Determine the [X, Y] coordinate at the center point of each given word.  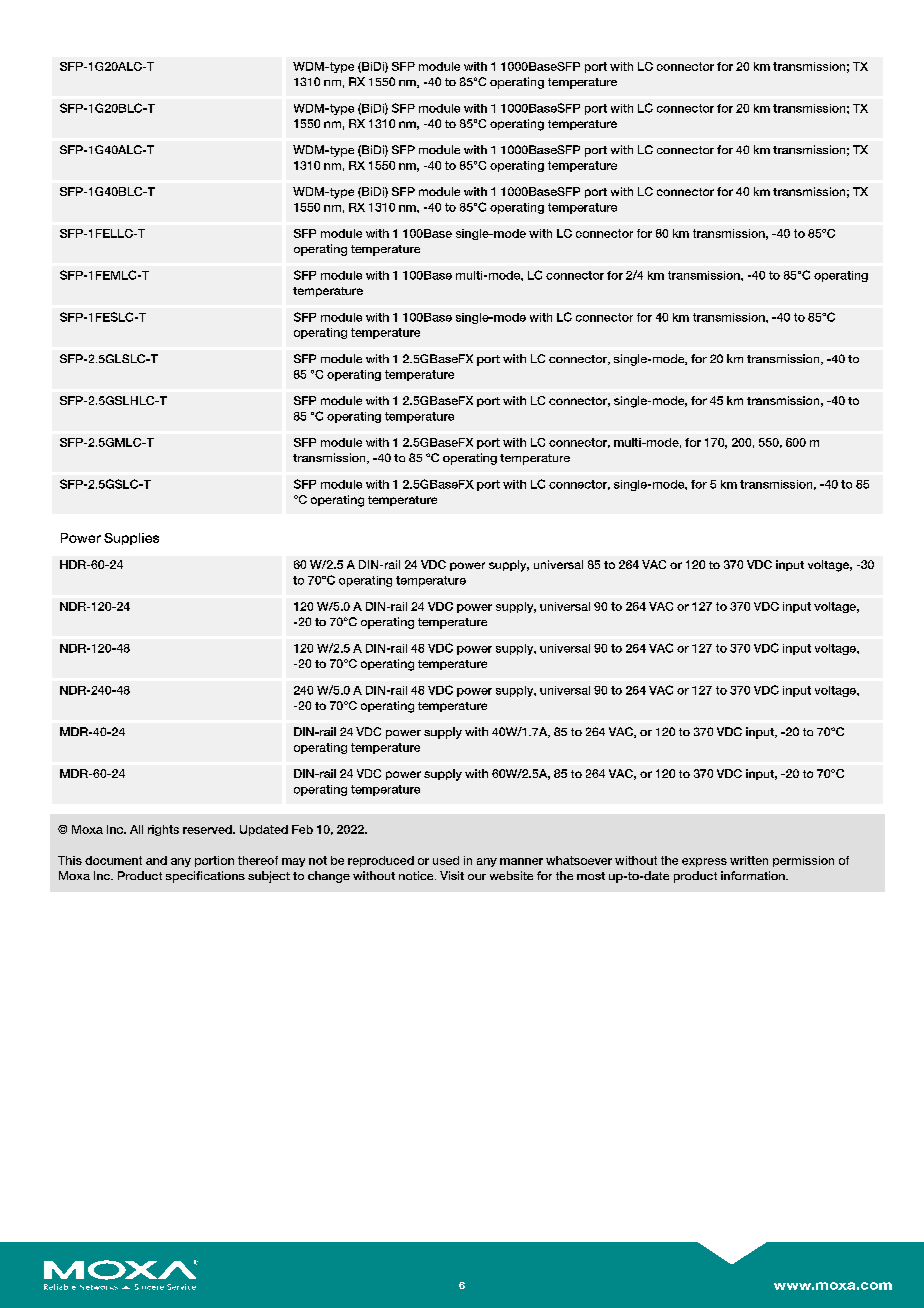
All [136, 829]
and [156, 860]
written [749, 860]
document [113, 860]
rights [163, 830]
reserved [208, 829]
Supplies [131, 539]
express [704, 862]
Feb [302, 829]
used [446, 860]
